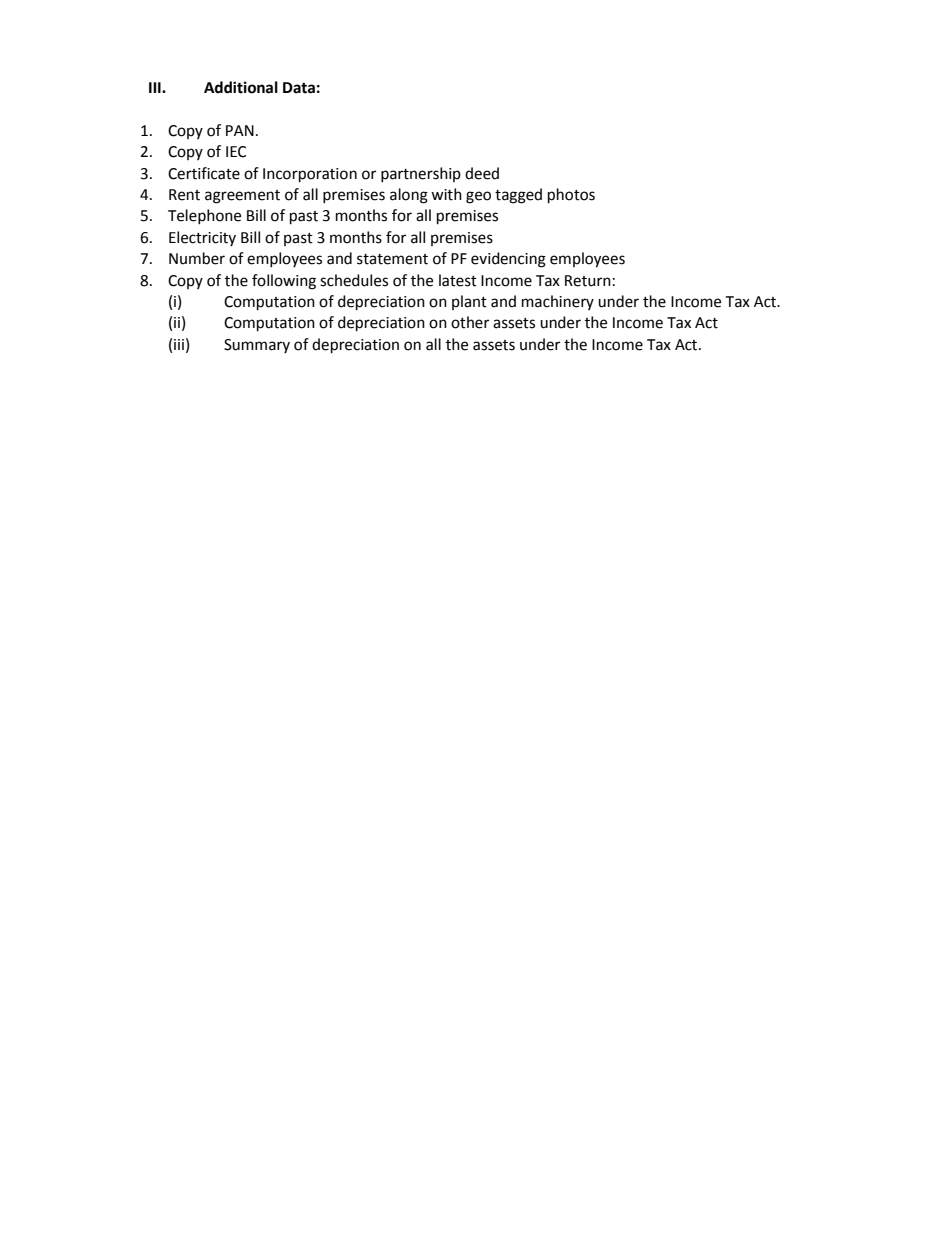 The width and height of the screenshot is (952, 1233). Describe the element at coordinates (236, 152) in the screenshot. I see `IEC` at that location.
